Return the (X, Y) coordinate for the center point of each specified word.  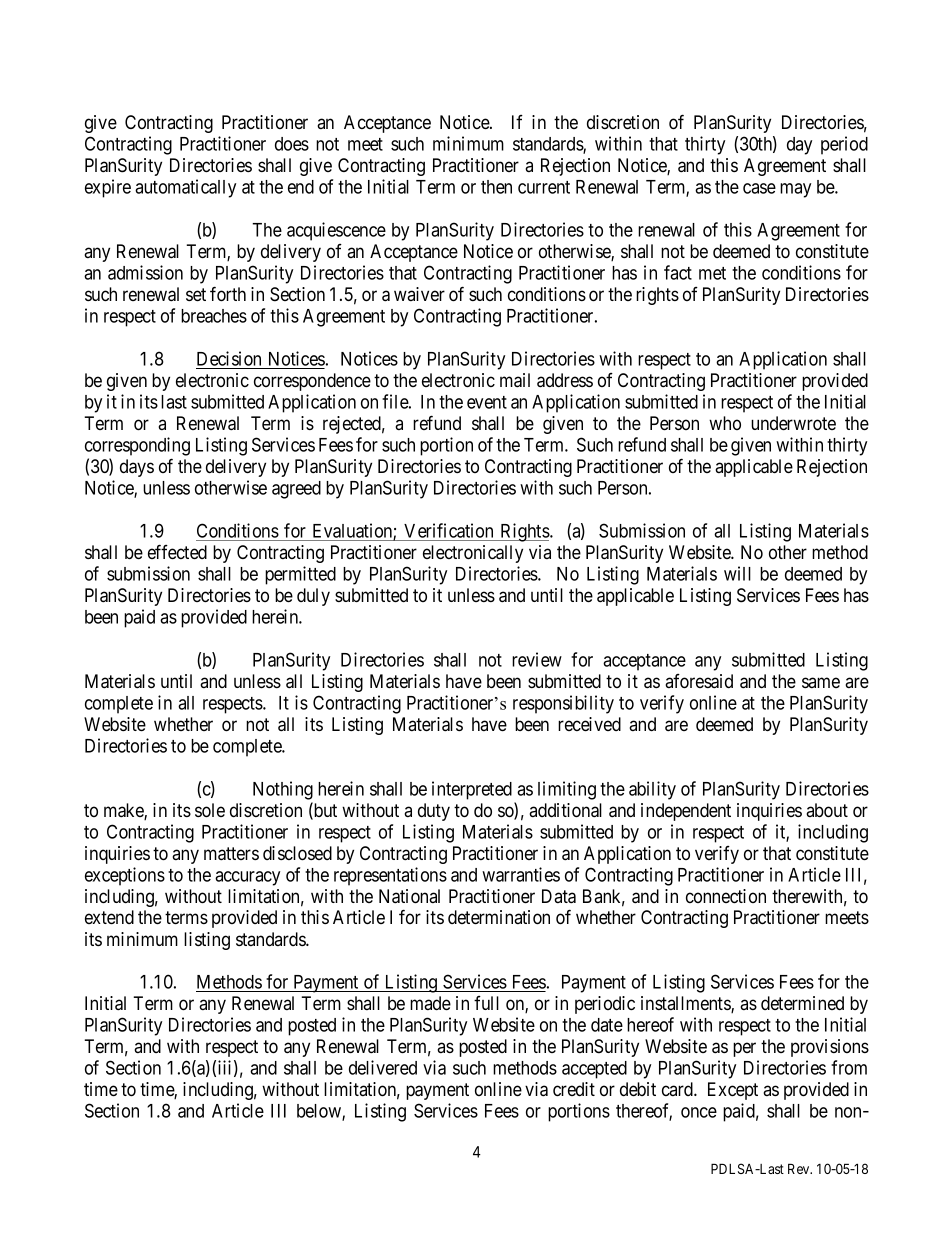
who (725, 423)
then (496, 187)
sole (210, 810)
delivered (383, 1067)
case (759, 188)
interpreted (472, 790)
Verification (448, 530)
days (137, 468)
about (827, 810)
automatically (185, 188)
